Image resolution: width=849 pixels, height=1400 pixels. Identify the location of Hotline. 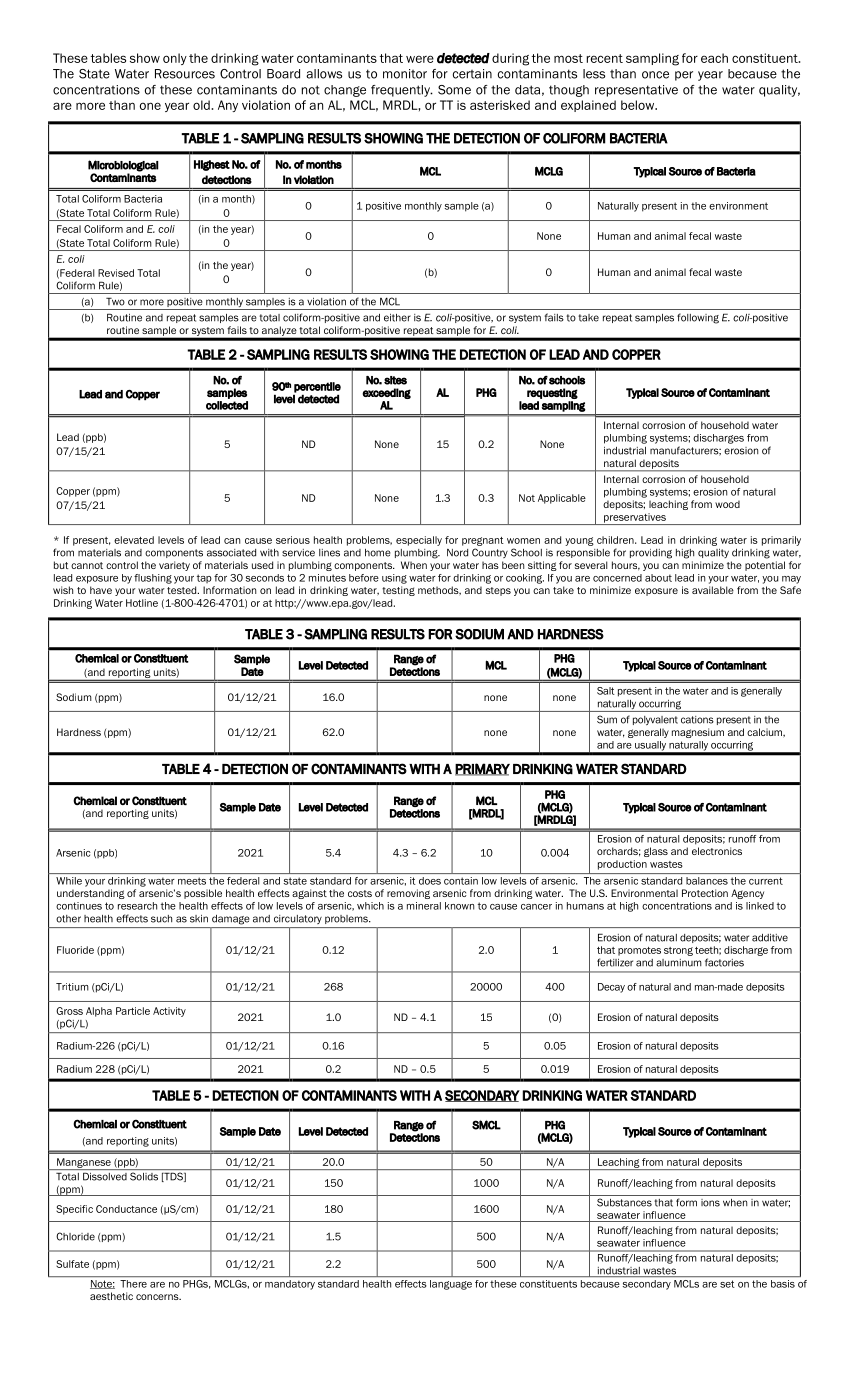
(142, 603).
